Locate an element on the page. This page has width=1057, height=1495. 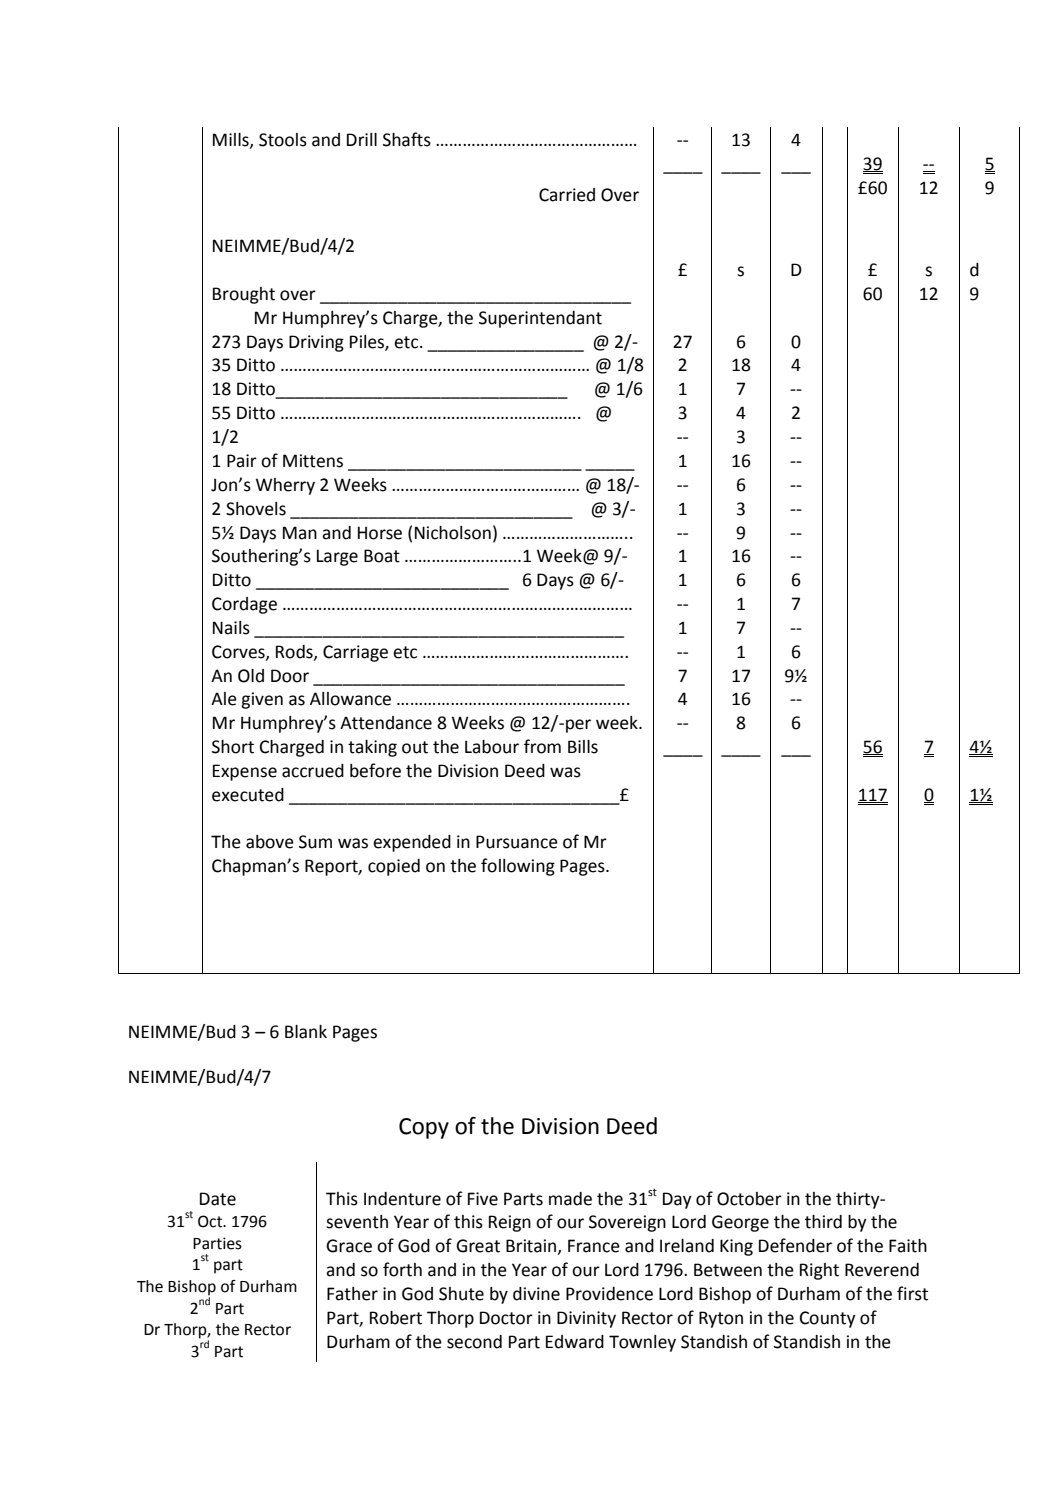
October is located at coordinates (749, 1199).
